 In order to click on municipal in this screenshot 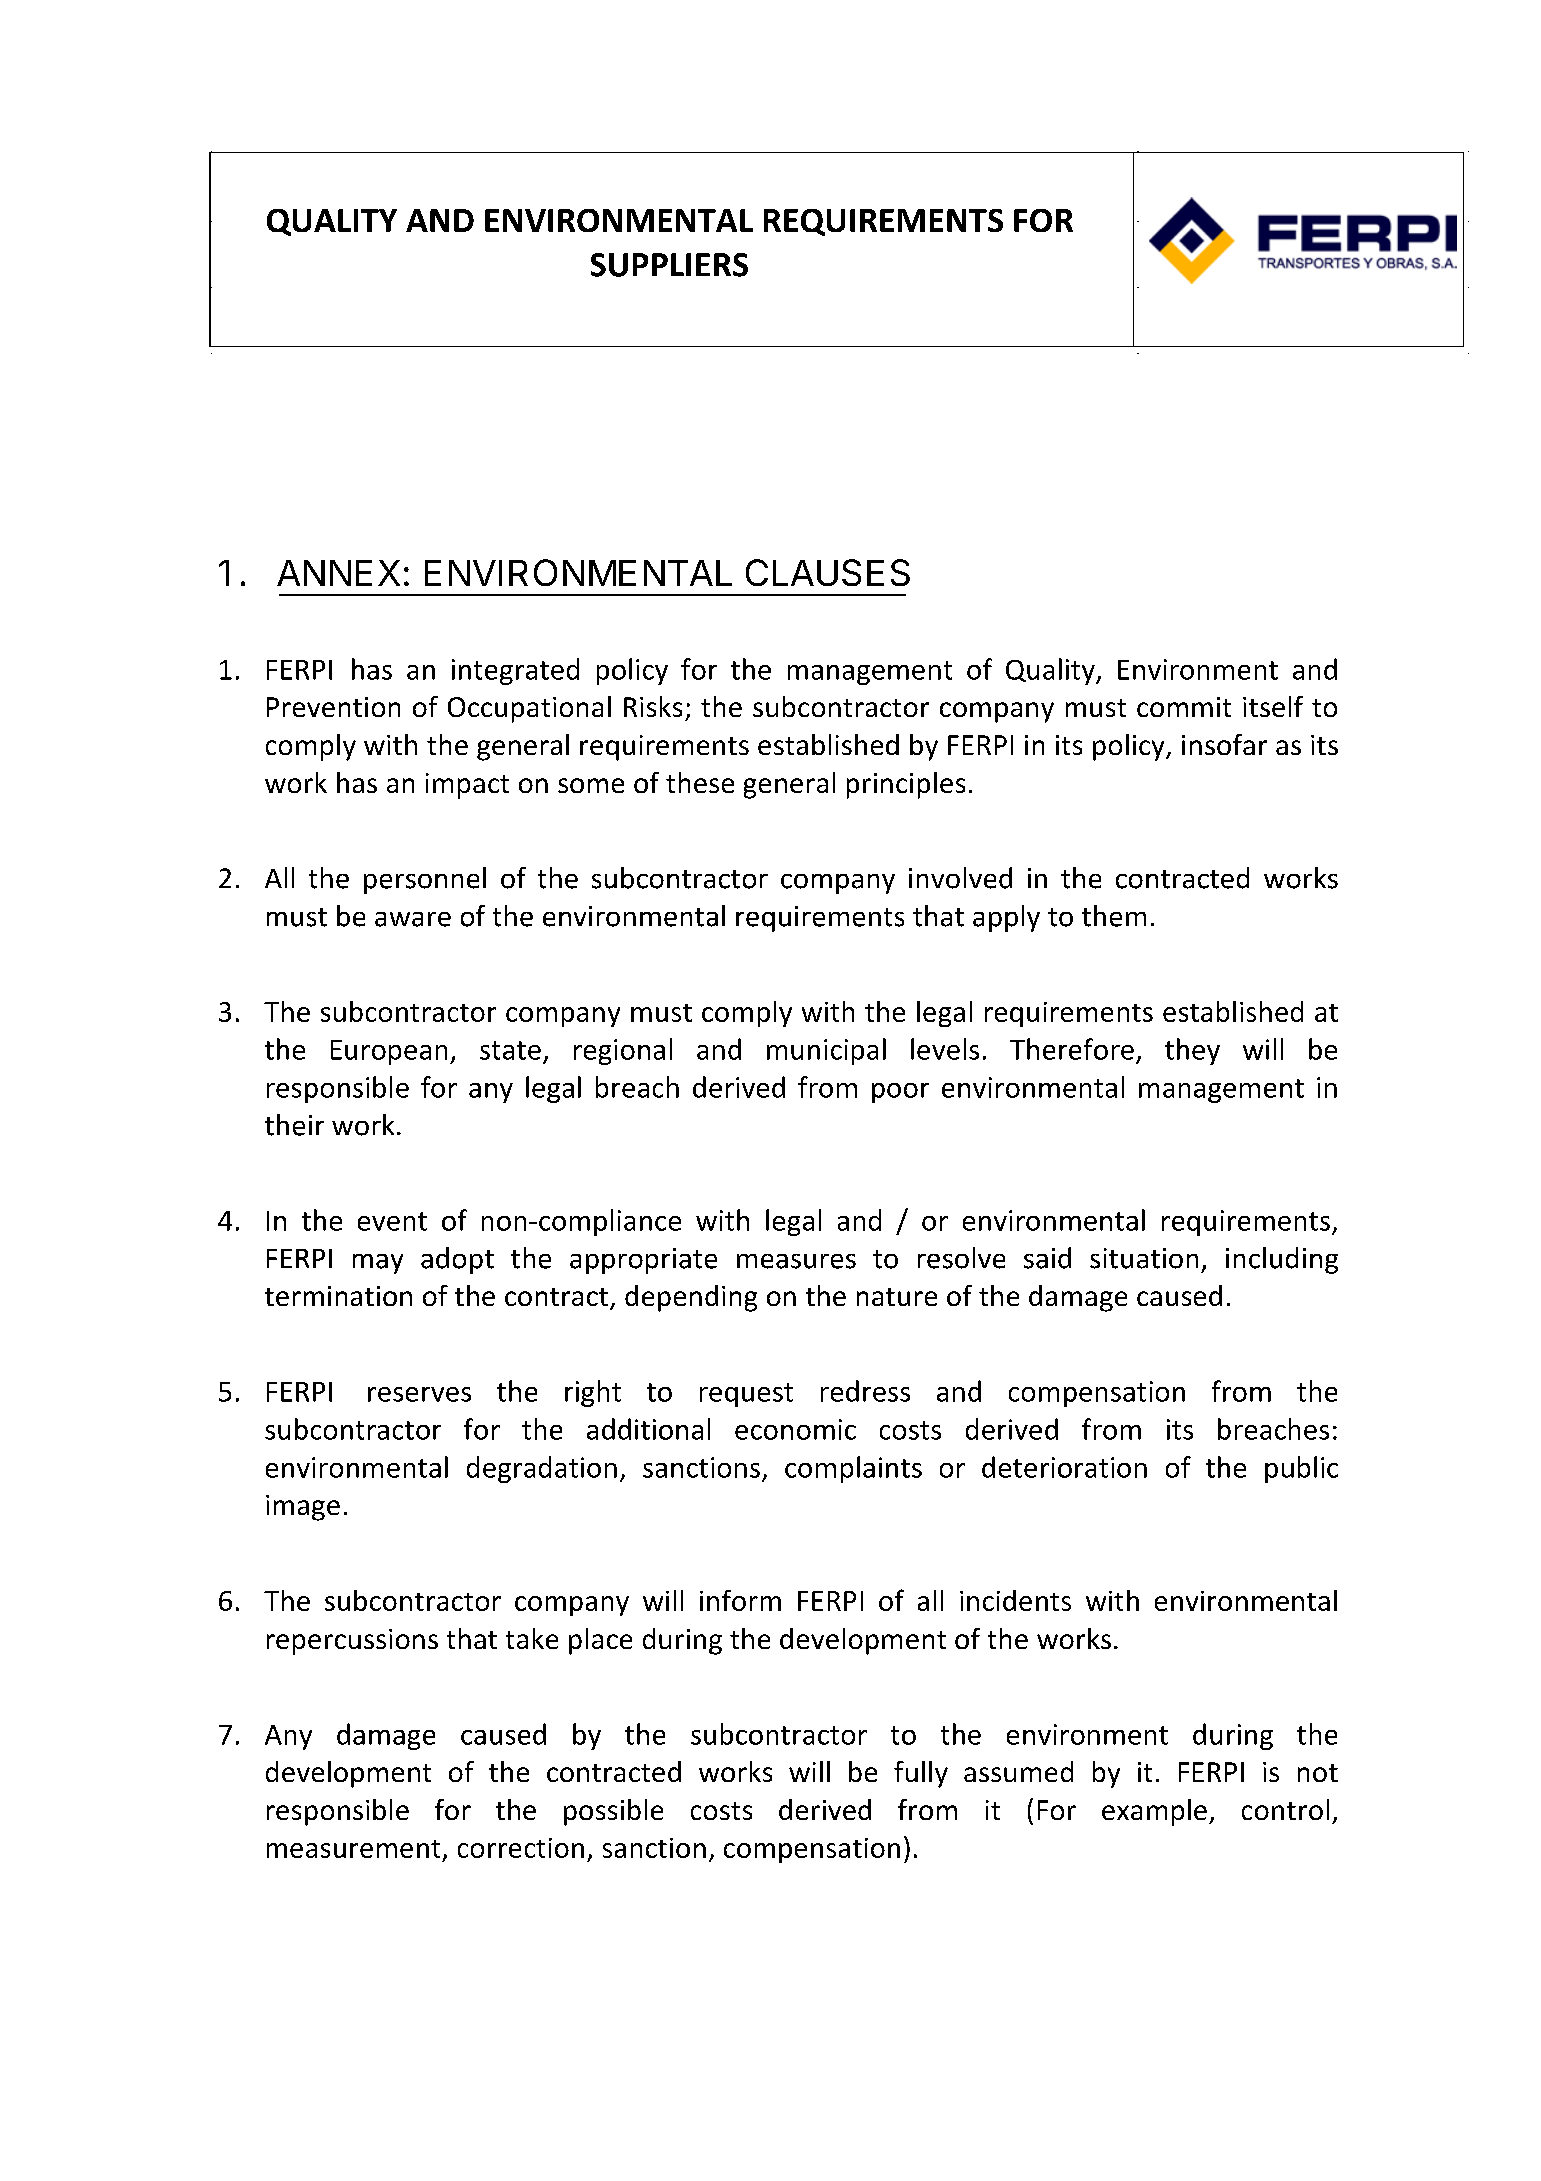, I will do `click(826, 1051)`.
